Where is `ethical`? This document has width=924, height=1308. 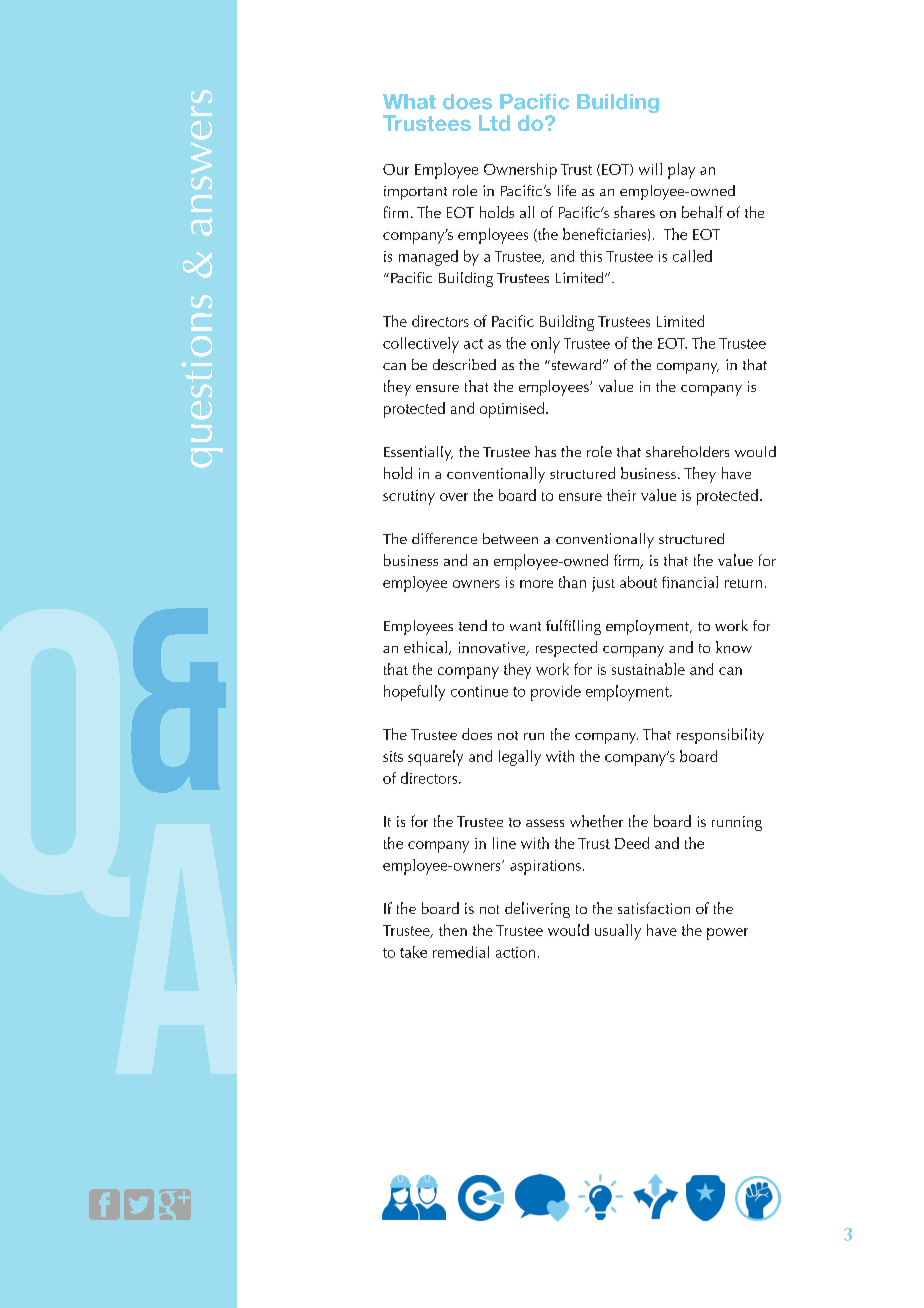 ethical is located at coordinates (425, 647).
